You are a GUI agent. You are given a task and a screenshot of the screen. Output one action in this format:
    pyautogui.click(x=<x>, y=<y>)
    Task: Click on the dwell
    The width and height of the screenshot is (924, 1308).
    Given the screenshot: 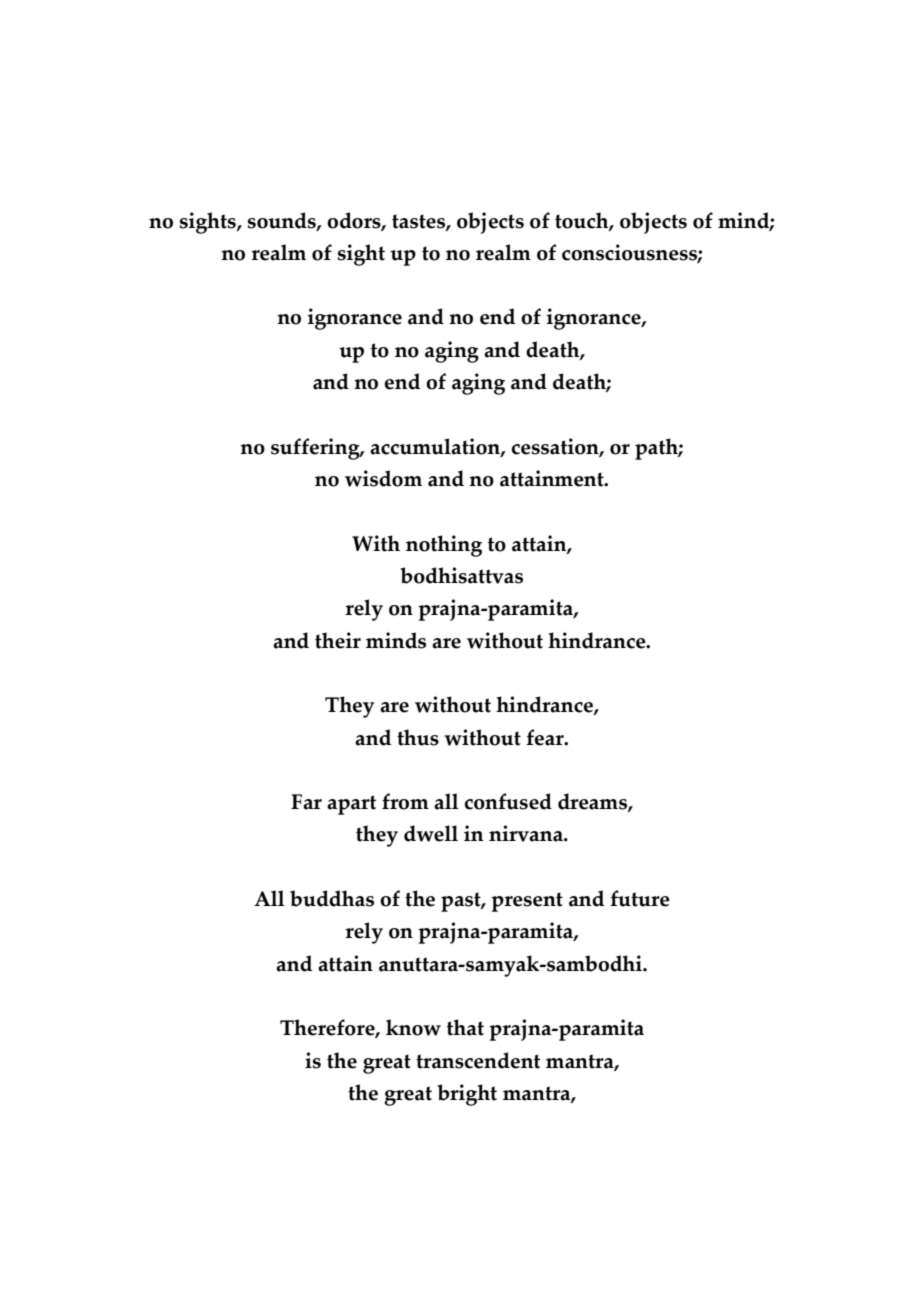 What is the action you would take?
    pyautogui.click(x=431, y=833)
